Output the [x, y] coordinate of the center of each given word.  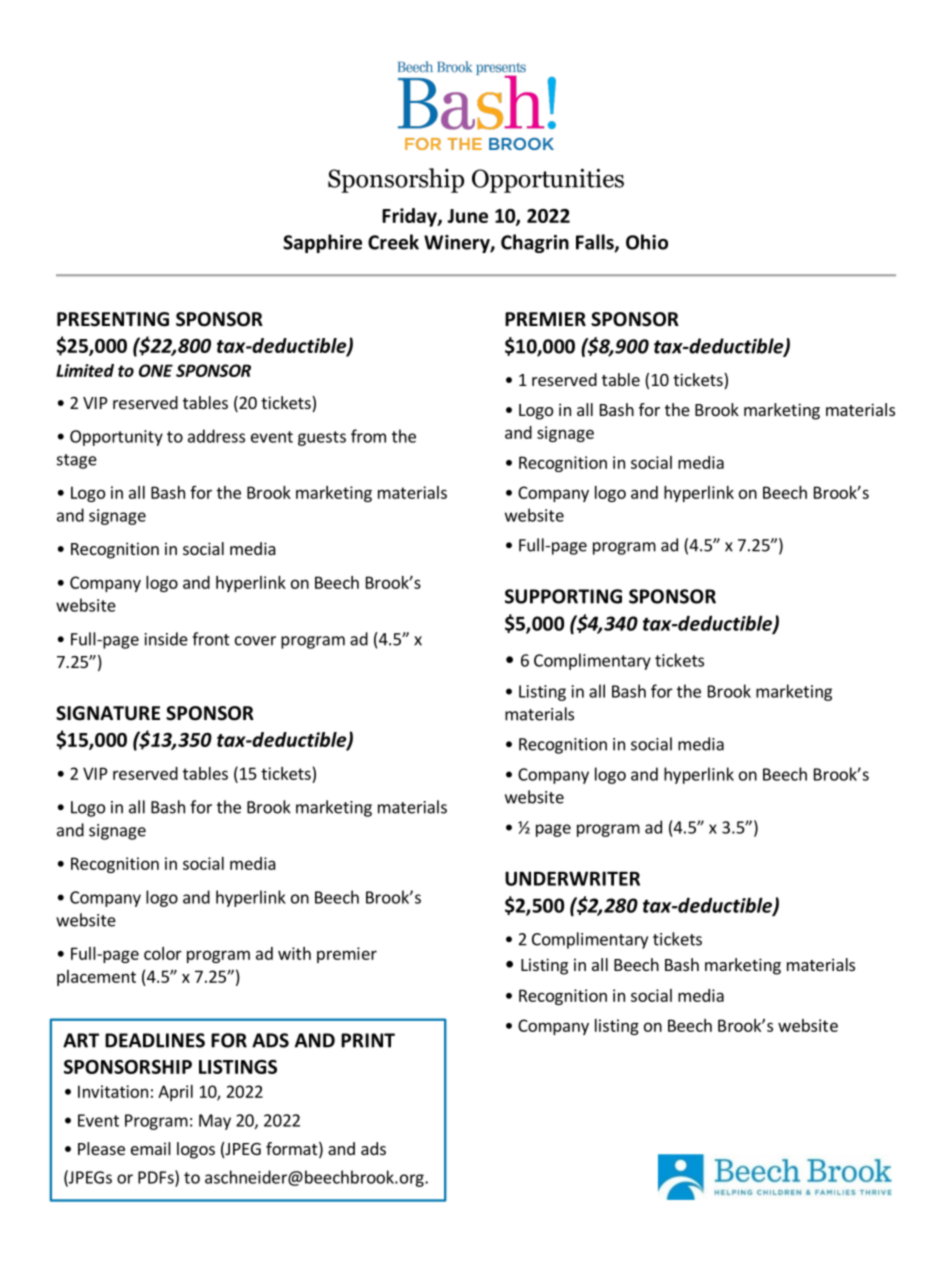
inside [166, 639]
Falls [596, 243]
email [151, 1148]
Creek [393, 242]
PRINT [368, 1040]
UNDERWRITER [572, 878]
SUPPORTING [563, 596]
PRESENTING [113, 319]
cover [255, 641]
